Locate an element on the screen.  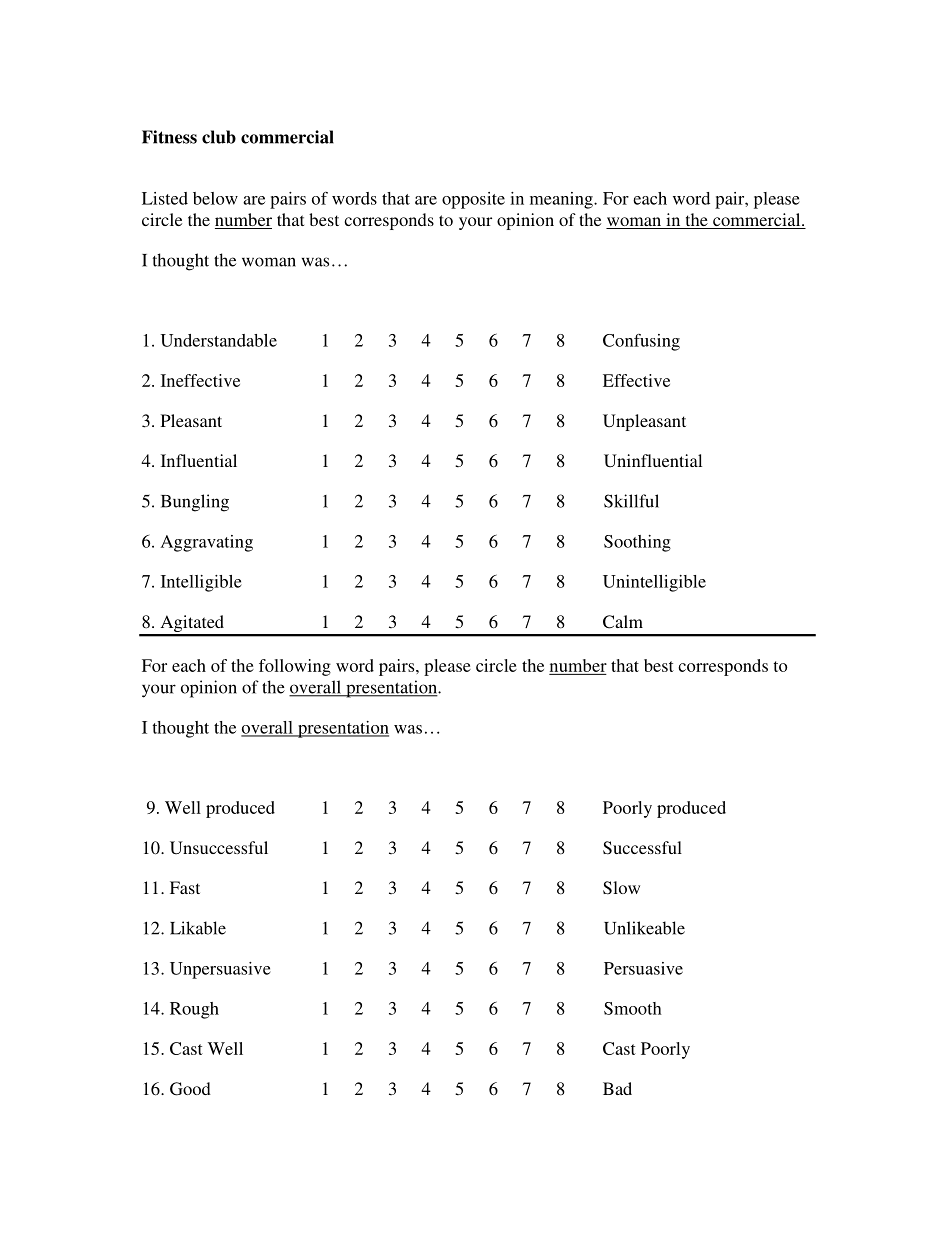
Bad is located at coordinates (617, 1088).
